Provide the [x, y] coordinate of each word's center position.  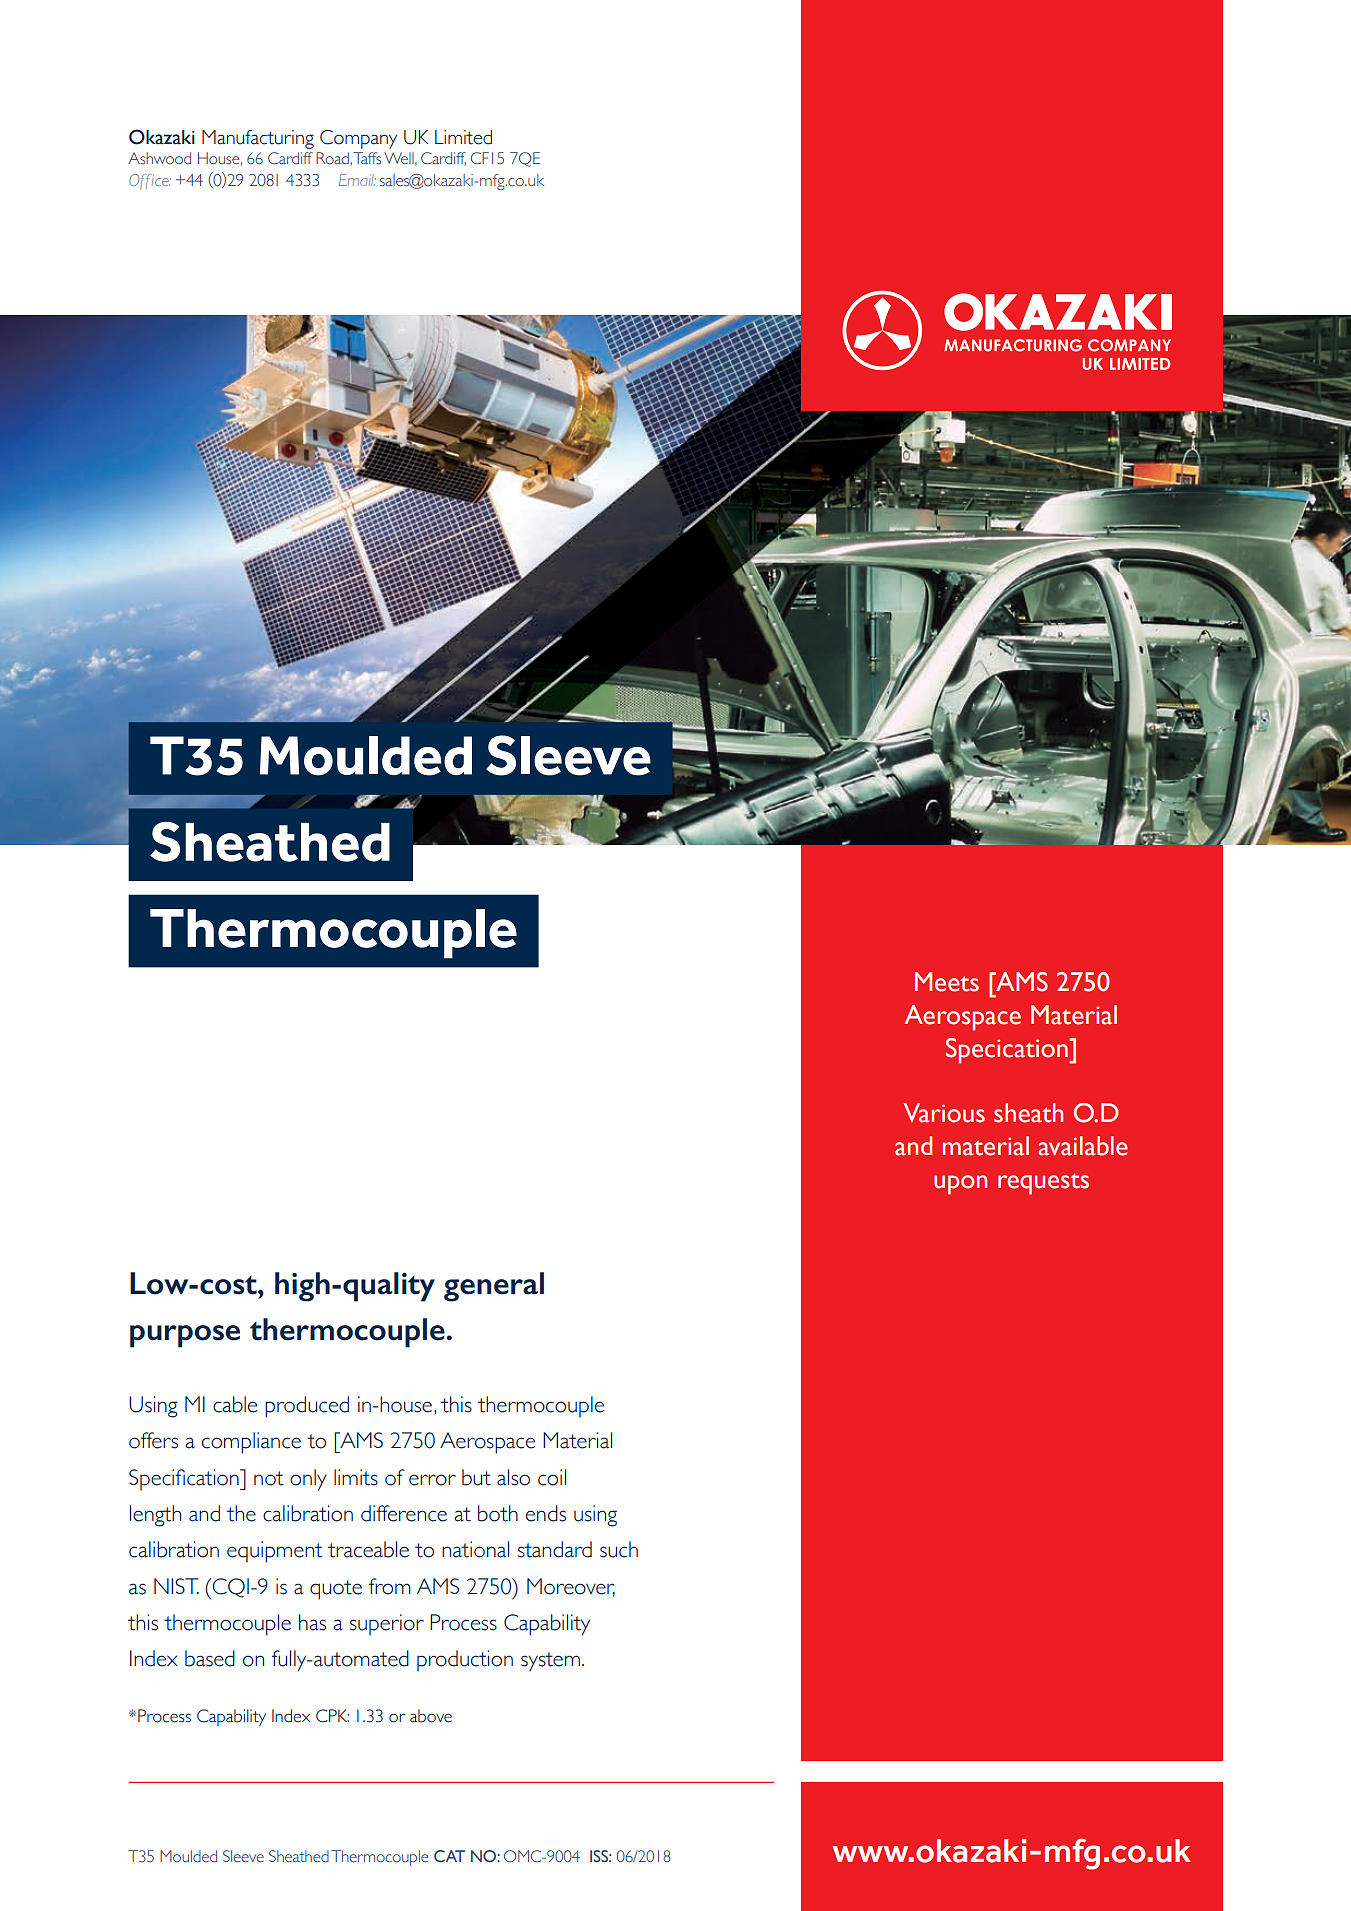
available [1083, 1146]
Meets [947, 982]
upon [960, 1185]
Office [150, 181]
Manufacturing [258, 139]
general [494, 1287]
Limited [463, 137]
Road [333, 158]
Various [944, 1113]
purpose [185, 1336]
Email [357, 180]
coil [552, 1477]
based [210, 1658]
